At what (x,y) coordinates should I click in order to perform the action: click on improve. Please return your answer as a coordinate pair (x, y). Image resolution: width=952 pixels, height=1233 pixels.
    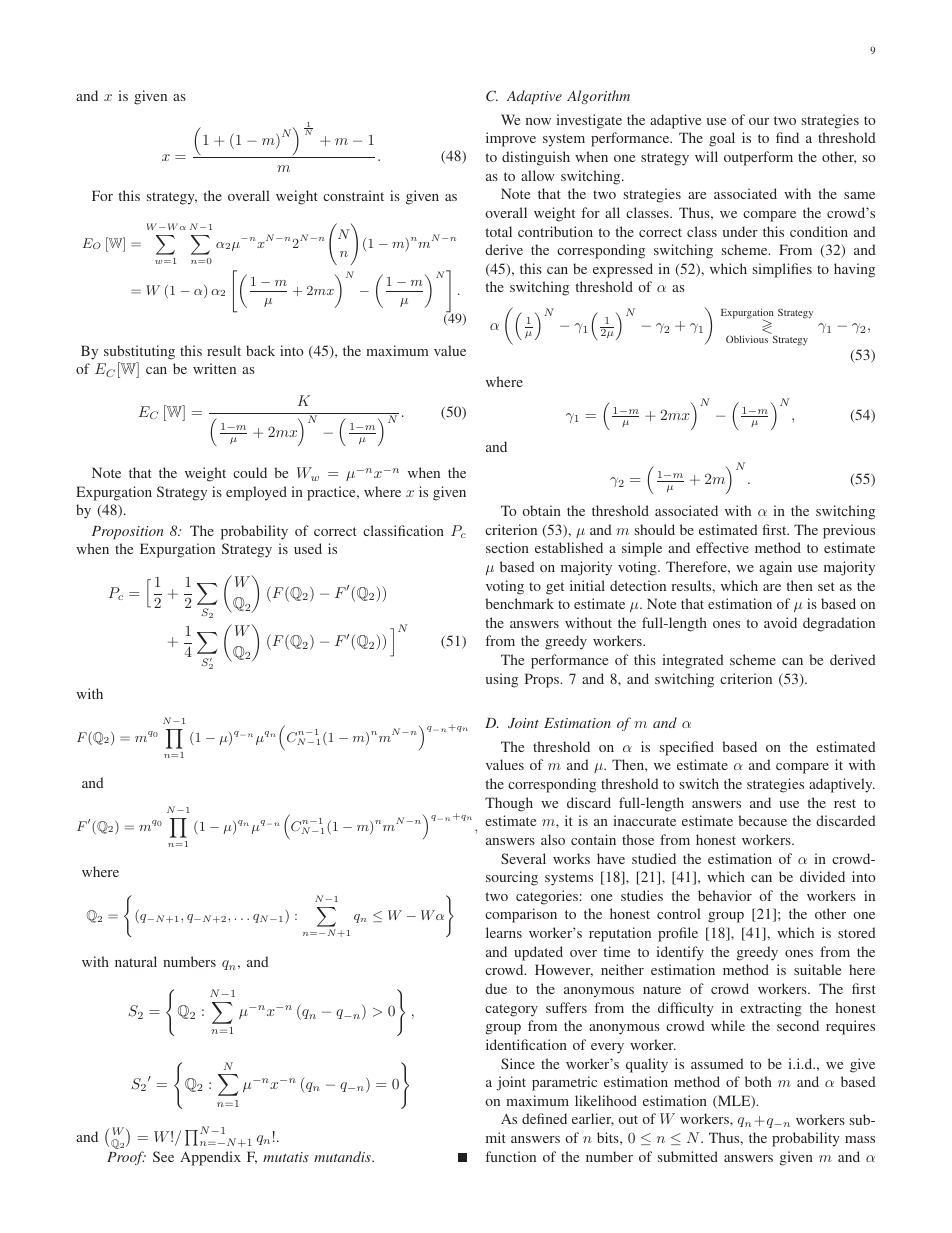
    Looking at the image, I should click on (511, 139).
